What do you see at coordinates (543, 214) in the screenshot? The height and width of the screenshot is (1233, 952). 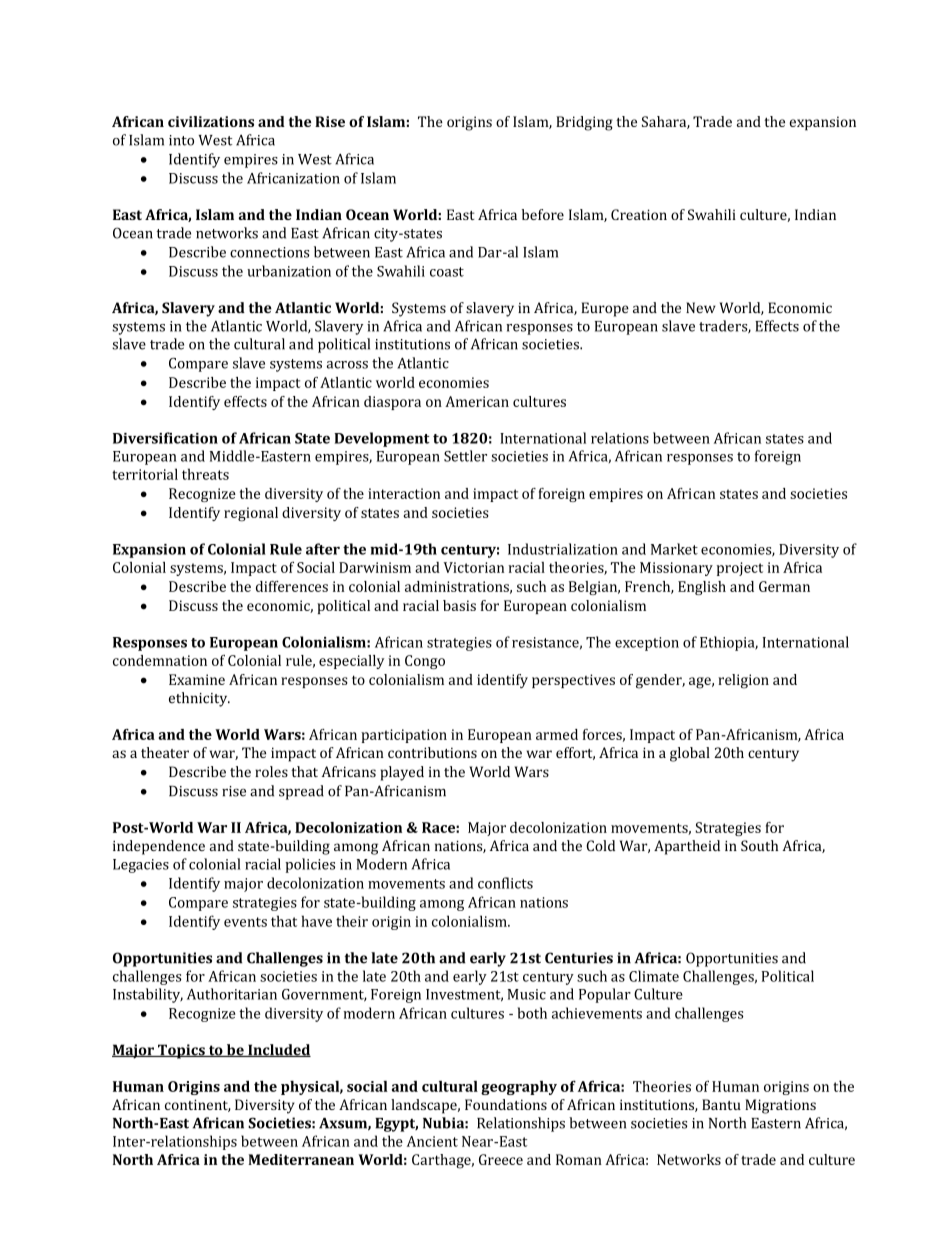 I see `before` at bounding box center [543, 214].
